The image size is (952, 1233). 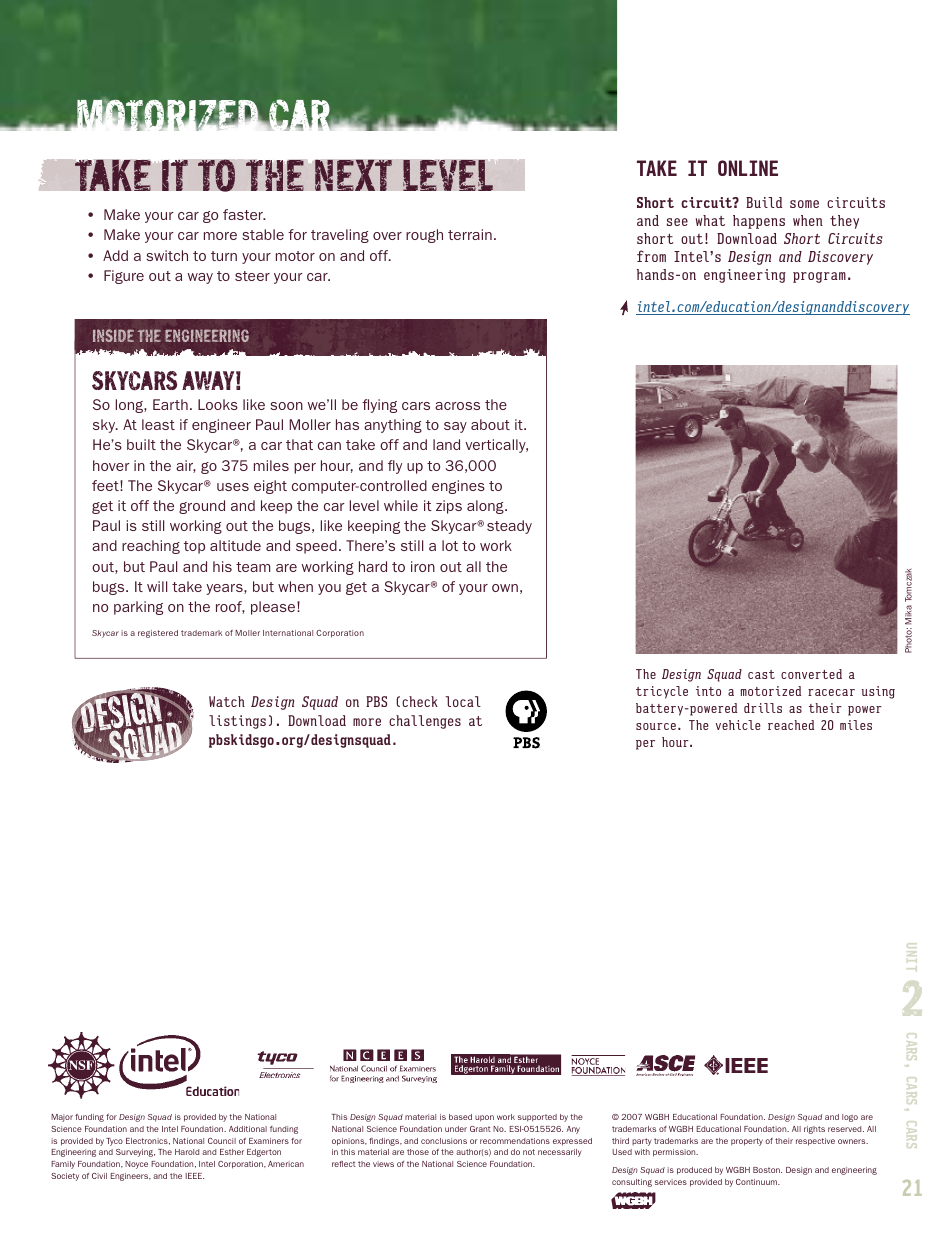 I want to click on listings, so click(x=237, y=722).
